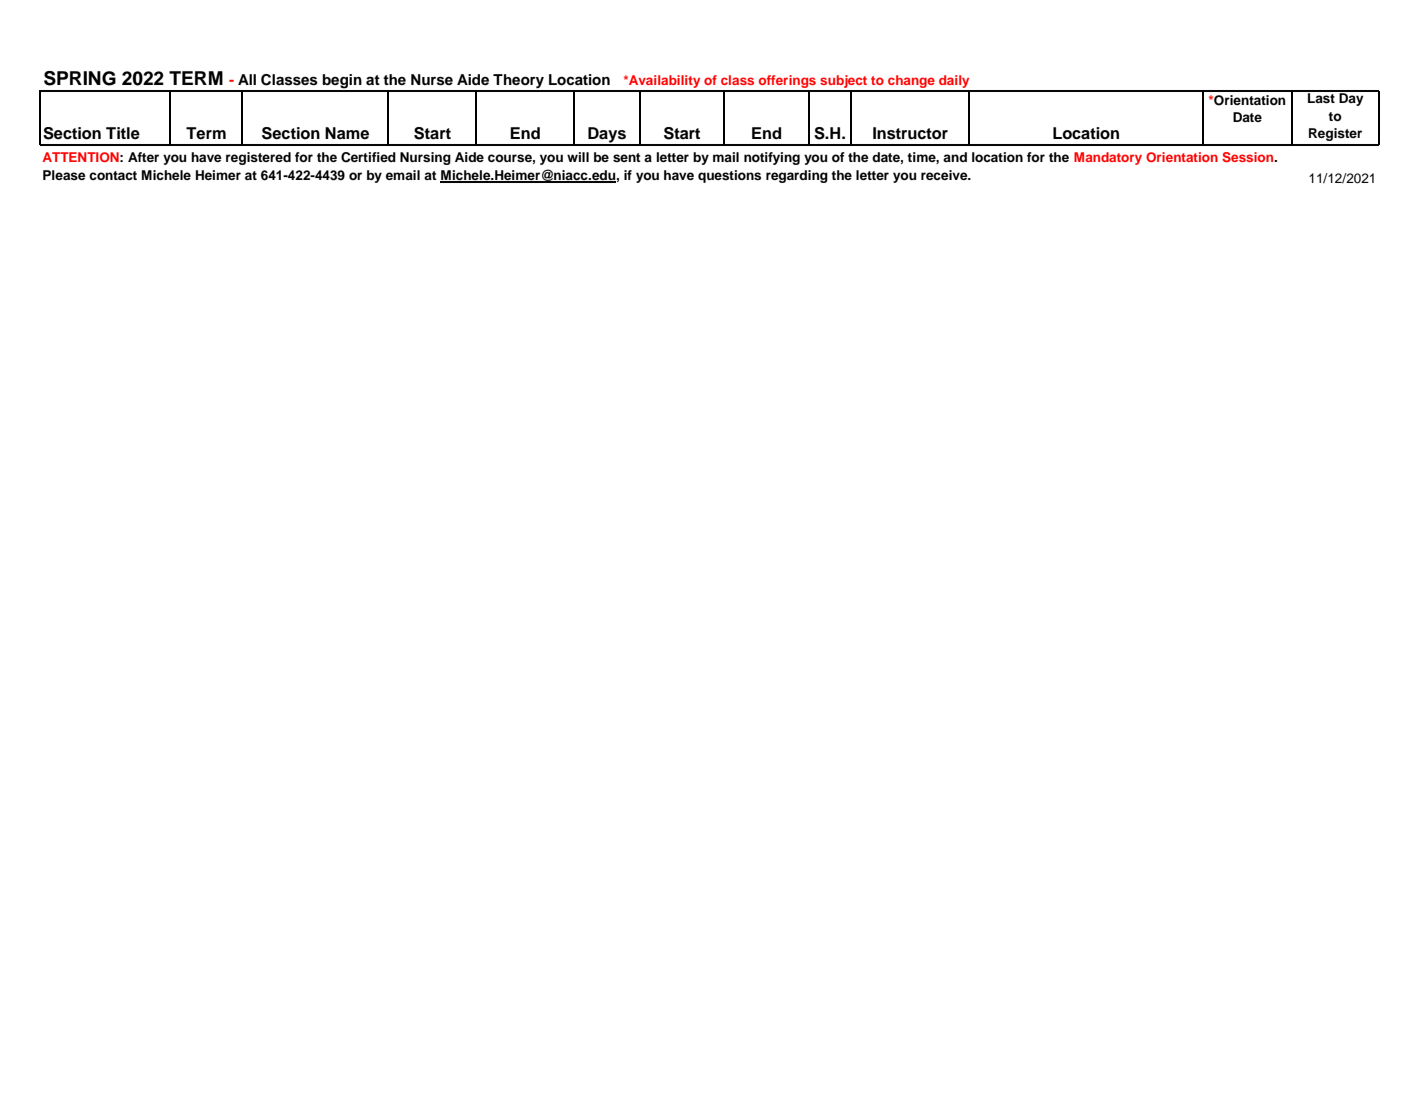 The width and height of the page is (1420, 1097). What do you see at coordinates (247, 79) in the page?
I see `All` at bounding box center [247, 79].
